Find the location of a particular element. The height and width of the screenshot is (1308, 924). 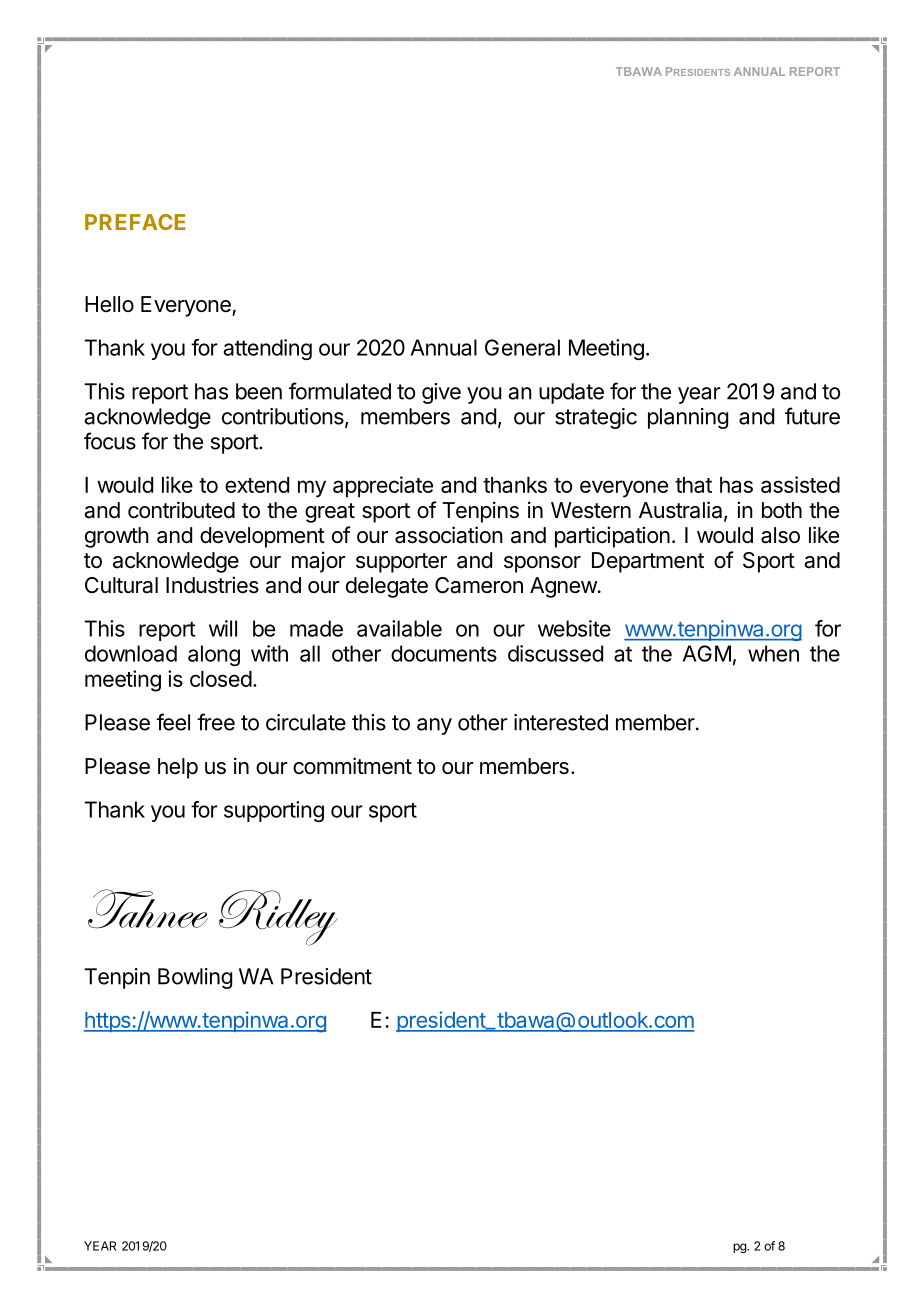

update is located at coordinates (571, 393).
